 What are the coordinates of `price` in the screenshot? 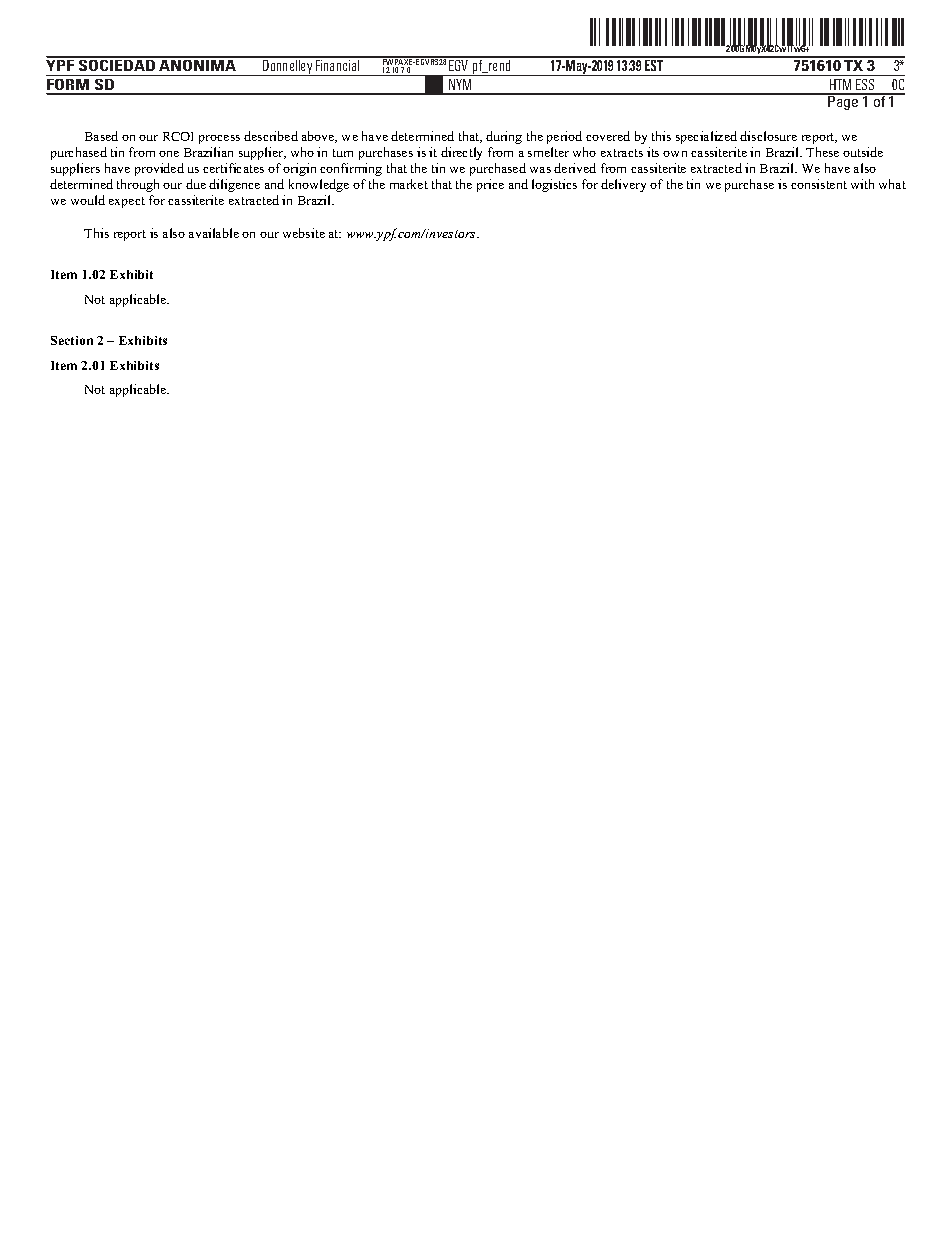 It's located at (490, 185).
